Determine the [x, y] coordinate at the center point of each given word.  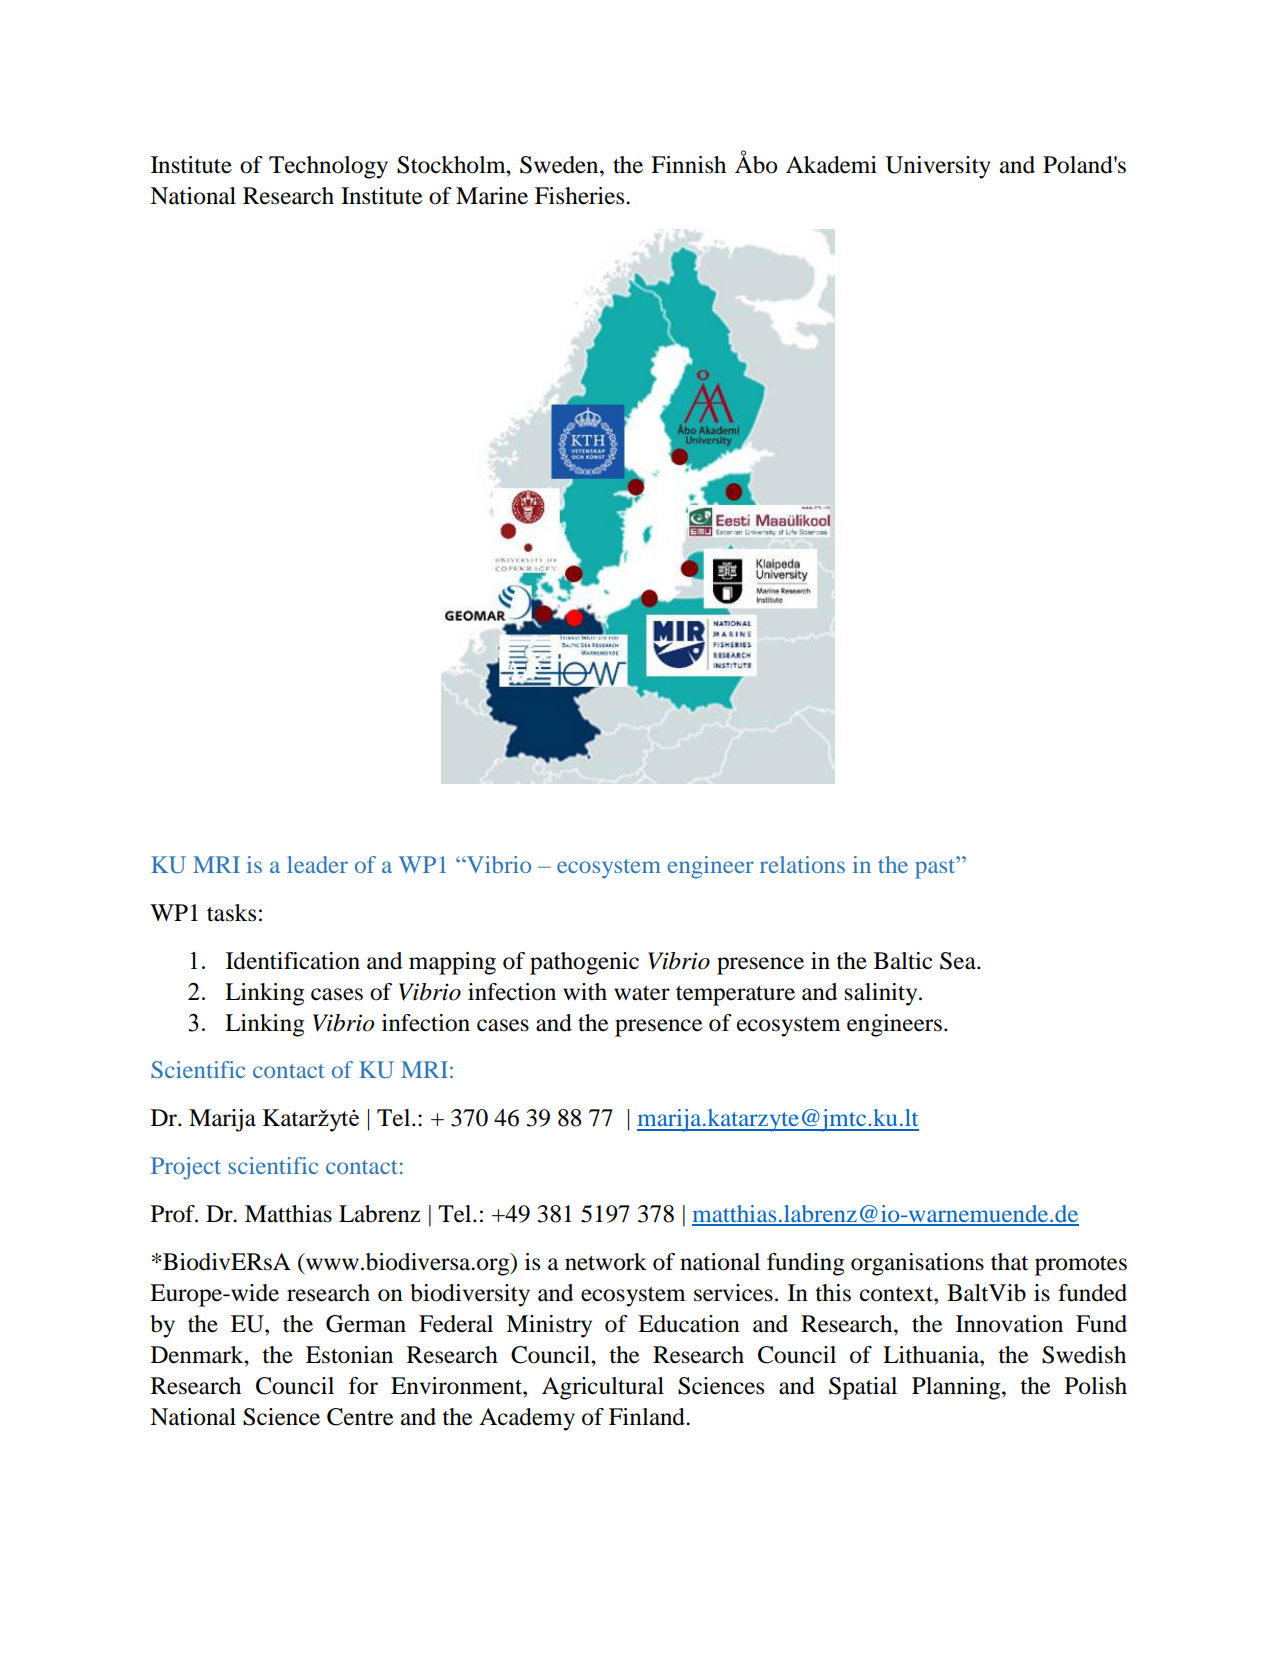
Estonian [349, 1355]
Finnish [688, 165]
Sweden [560, 165]
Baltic [903, 961]
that [1009, 1262]
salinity [882, 994]
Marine [492, 196]
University [938, 167]
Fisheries [581, 196]
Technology [328, 167]
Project [186, 1168]
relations [802, 864]
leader [317, 864]
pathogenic [584, 963]
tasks [231, 913]
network [606, 1262]
